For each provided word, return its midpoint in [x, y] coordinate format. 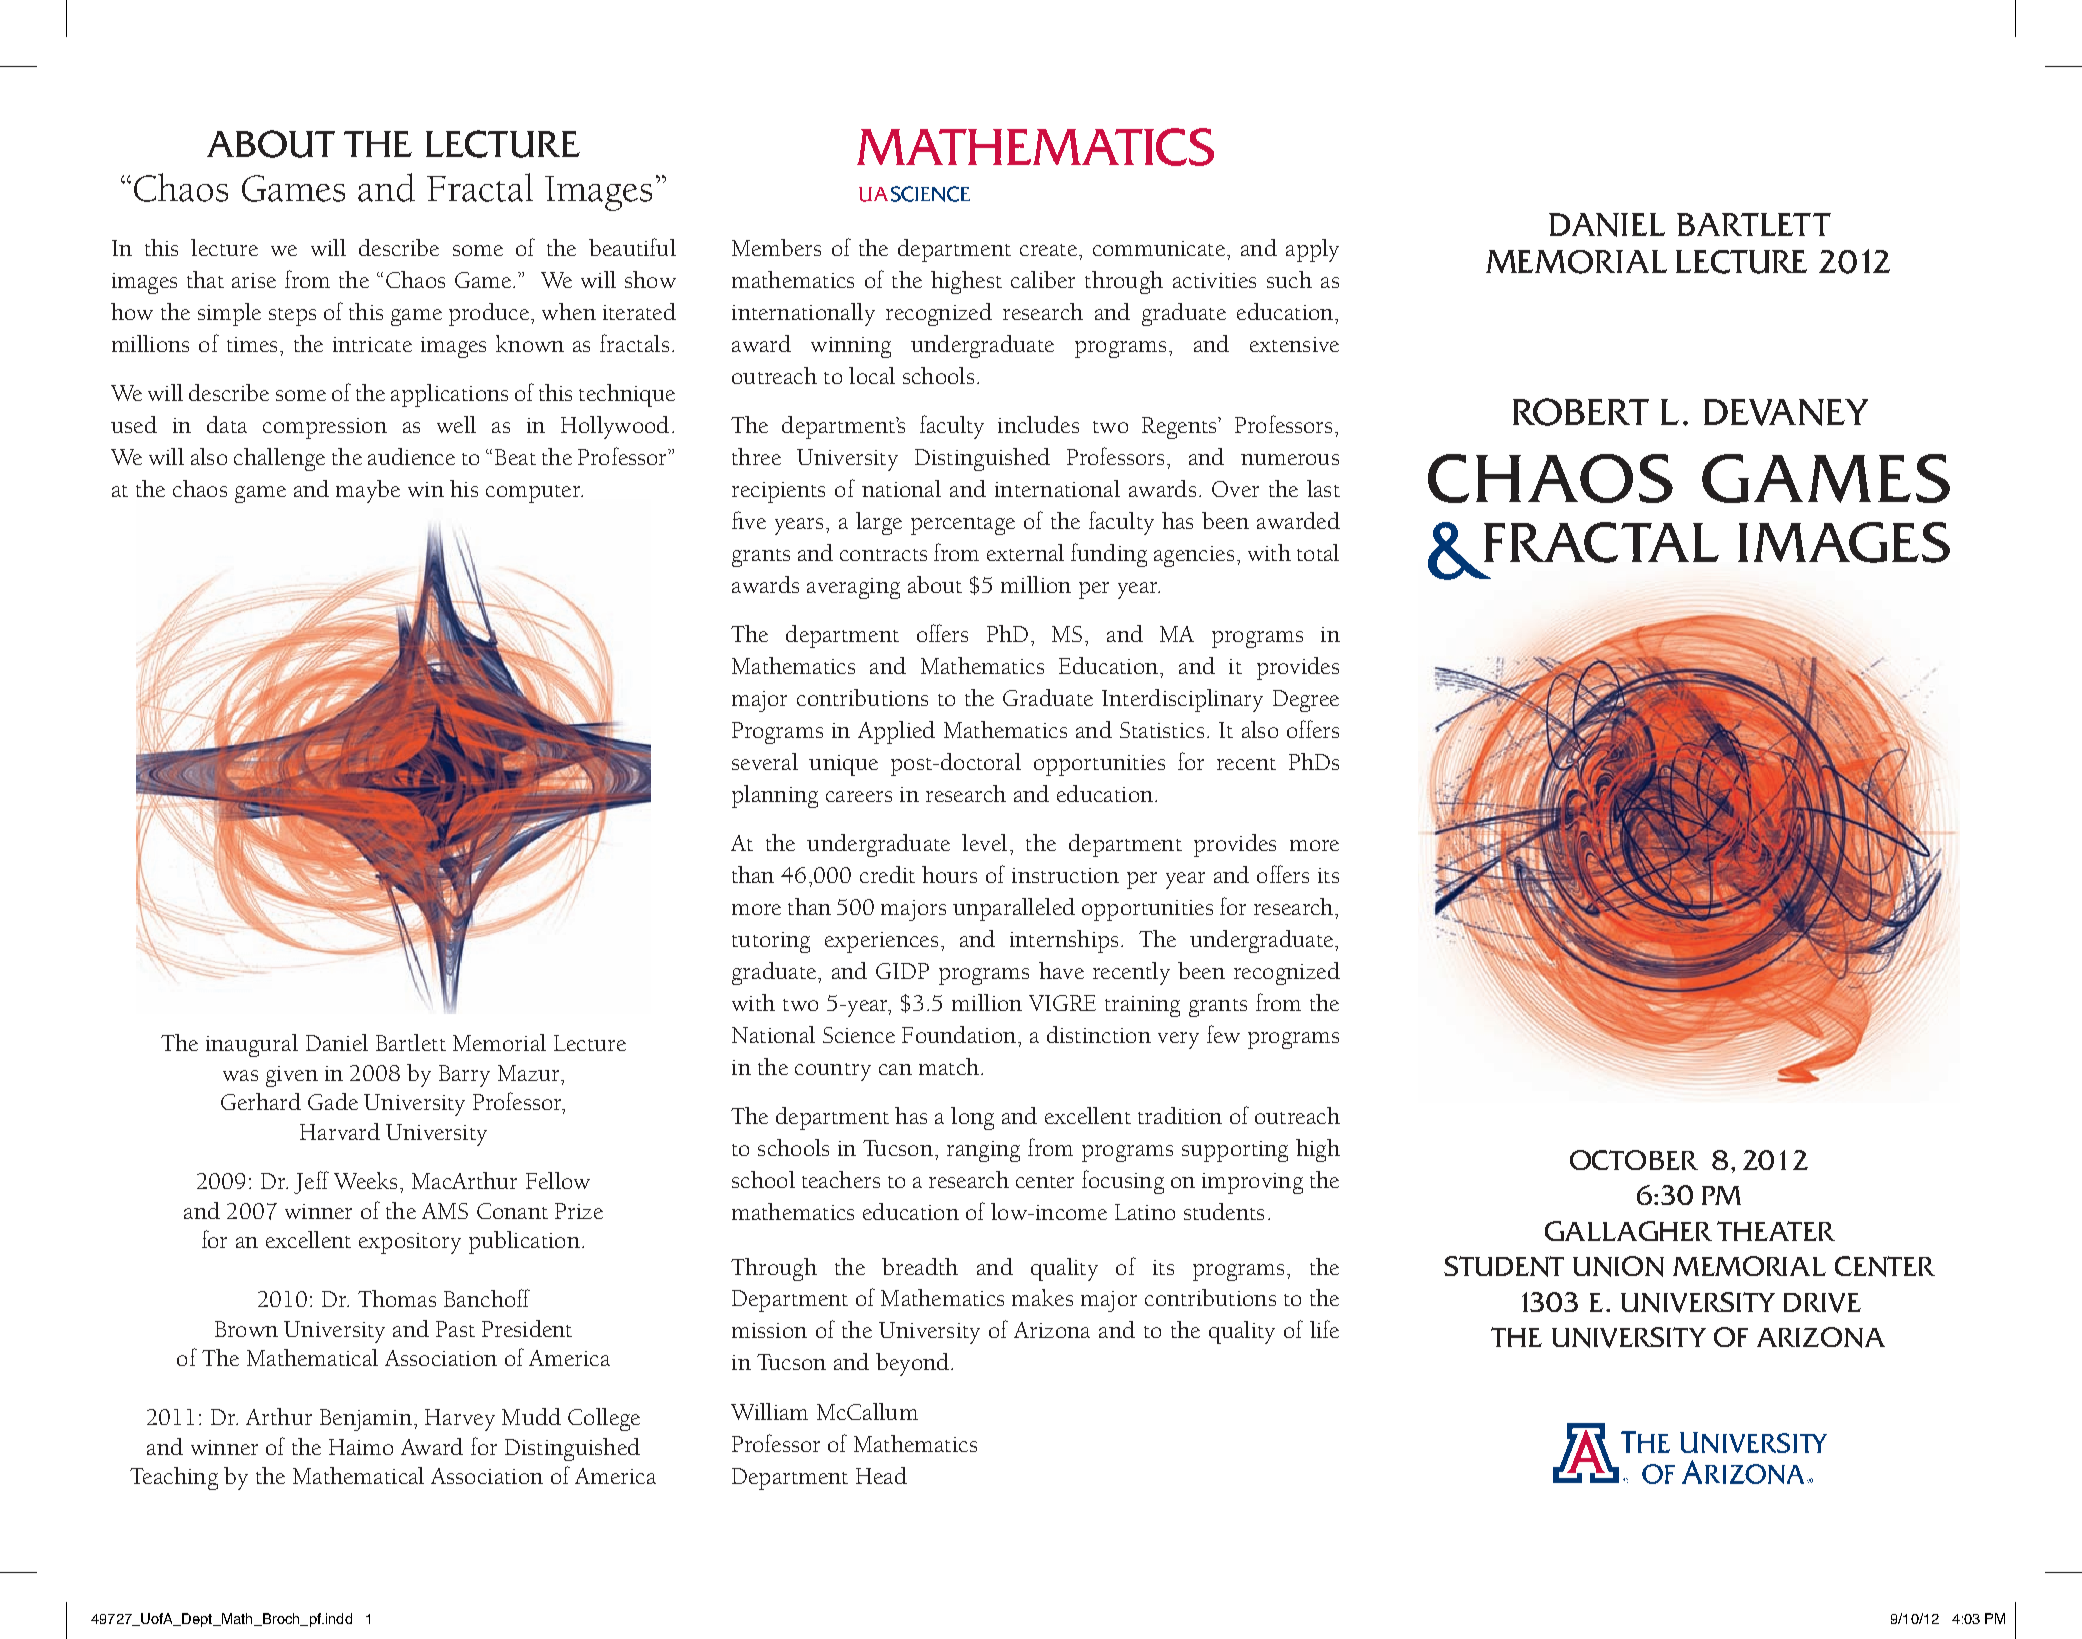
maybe [368, 491]
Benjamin [366, 1420]
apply [1312, 250]
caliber [1043, 279]
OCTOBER [1634, 1160]
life [1324, 1329]
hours [949, 874]
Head [881, 1475]
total [1318, 552]
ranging [983, 1151]
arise [254, 280]
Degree [1306, 701]
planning [775, 796]
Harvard [340, 1131]
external [1025, 552]
